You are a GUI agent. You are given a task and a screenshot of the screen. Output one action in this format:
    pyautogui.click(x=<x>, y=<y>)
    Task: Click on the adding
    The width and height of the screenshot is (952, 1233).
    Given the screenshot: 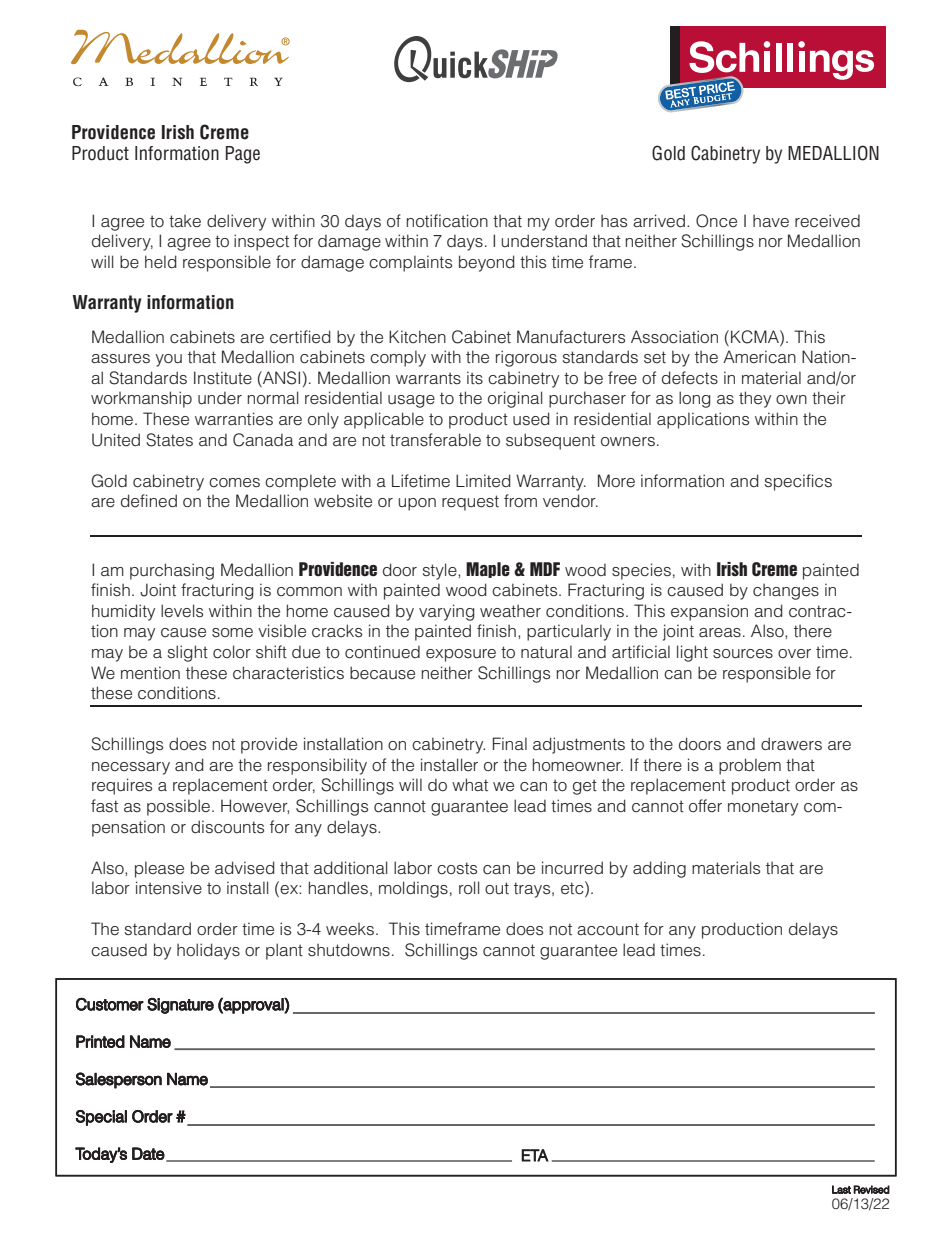 What is the action you would take?
    pyautogui.click(x=659, y=869)
